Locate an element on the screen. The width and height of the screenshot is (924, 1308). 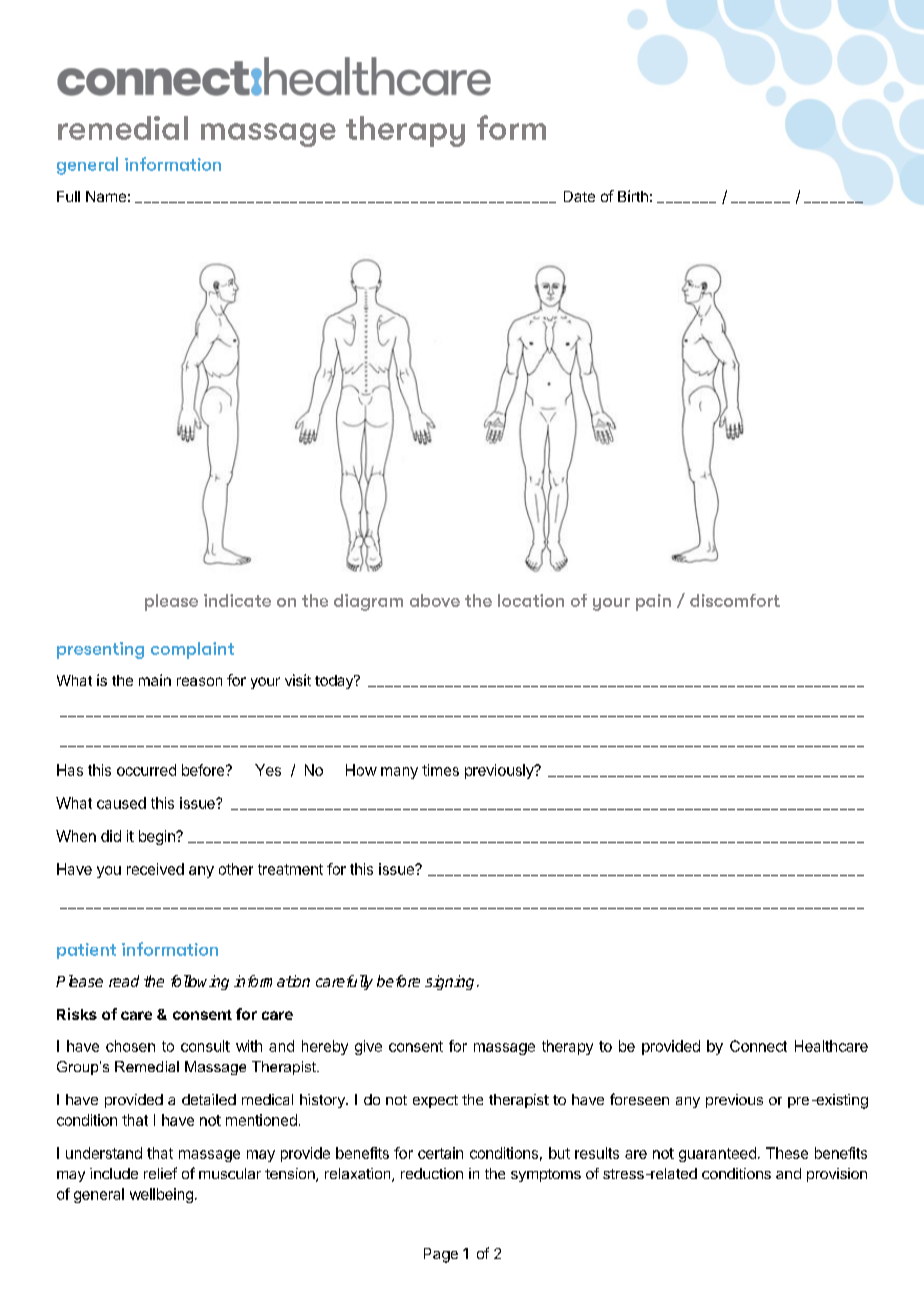
Connect is located at coordinates (758, 1046).
